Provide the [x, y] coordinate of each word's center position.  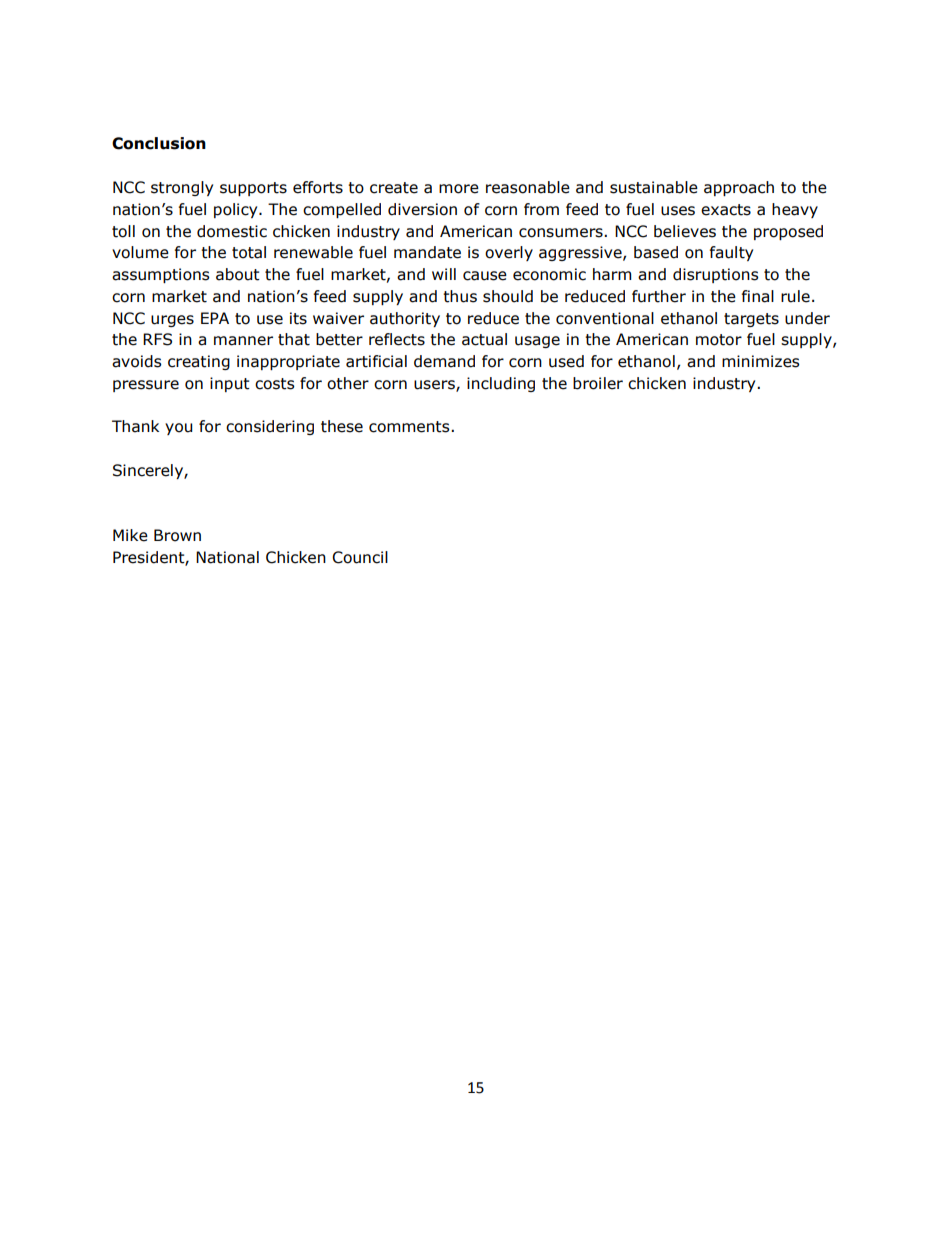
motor [719, 340]
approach [739, 188]
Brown [177, 535]
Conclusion [159, 143]
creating [199, 362]
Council [360, 557]
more [459, 189]
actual [484, 339]
